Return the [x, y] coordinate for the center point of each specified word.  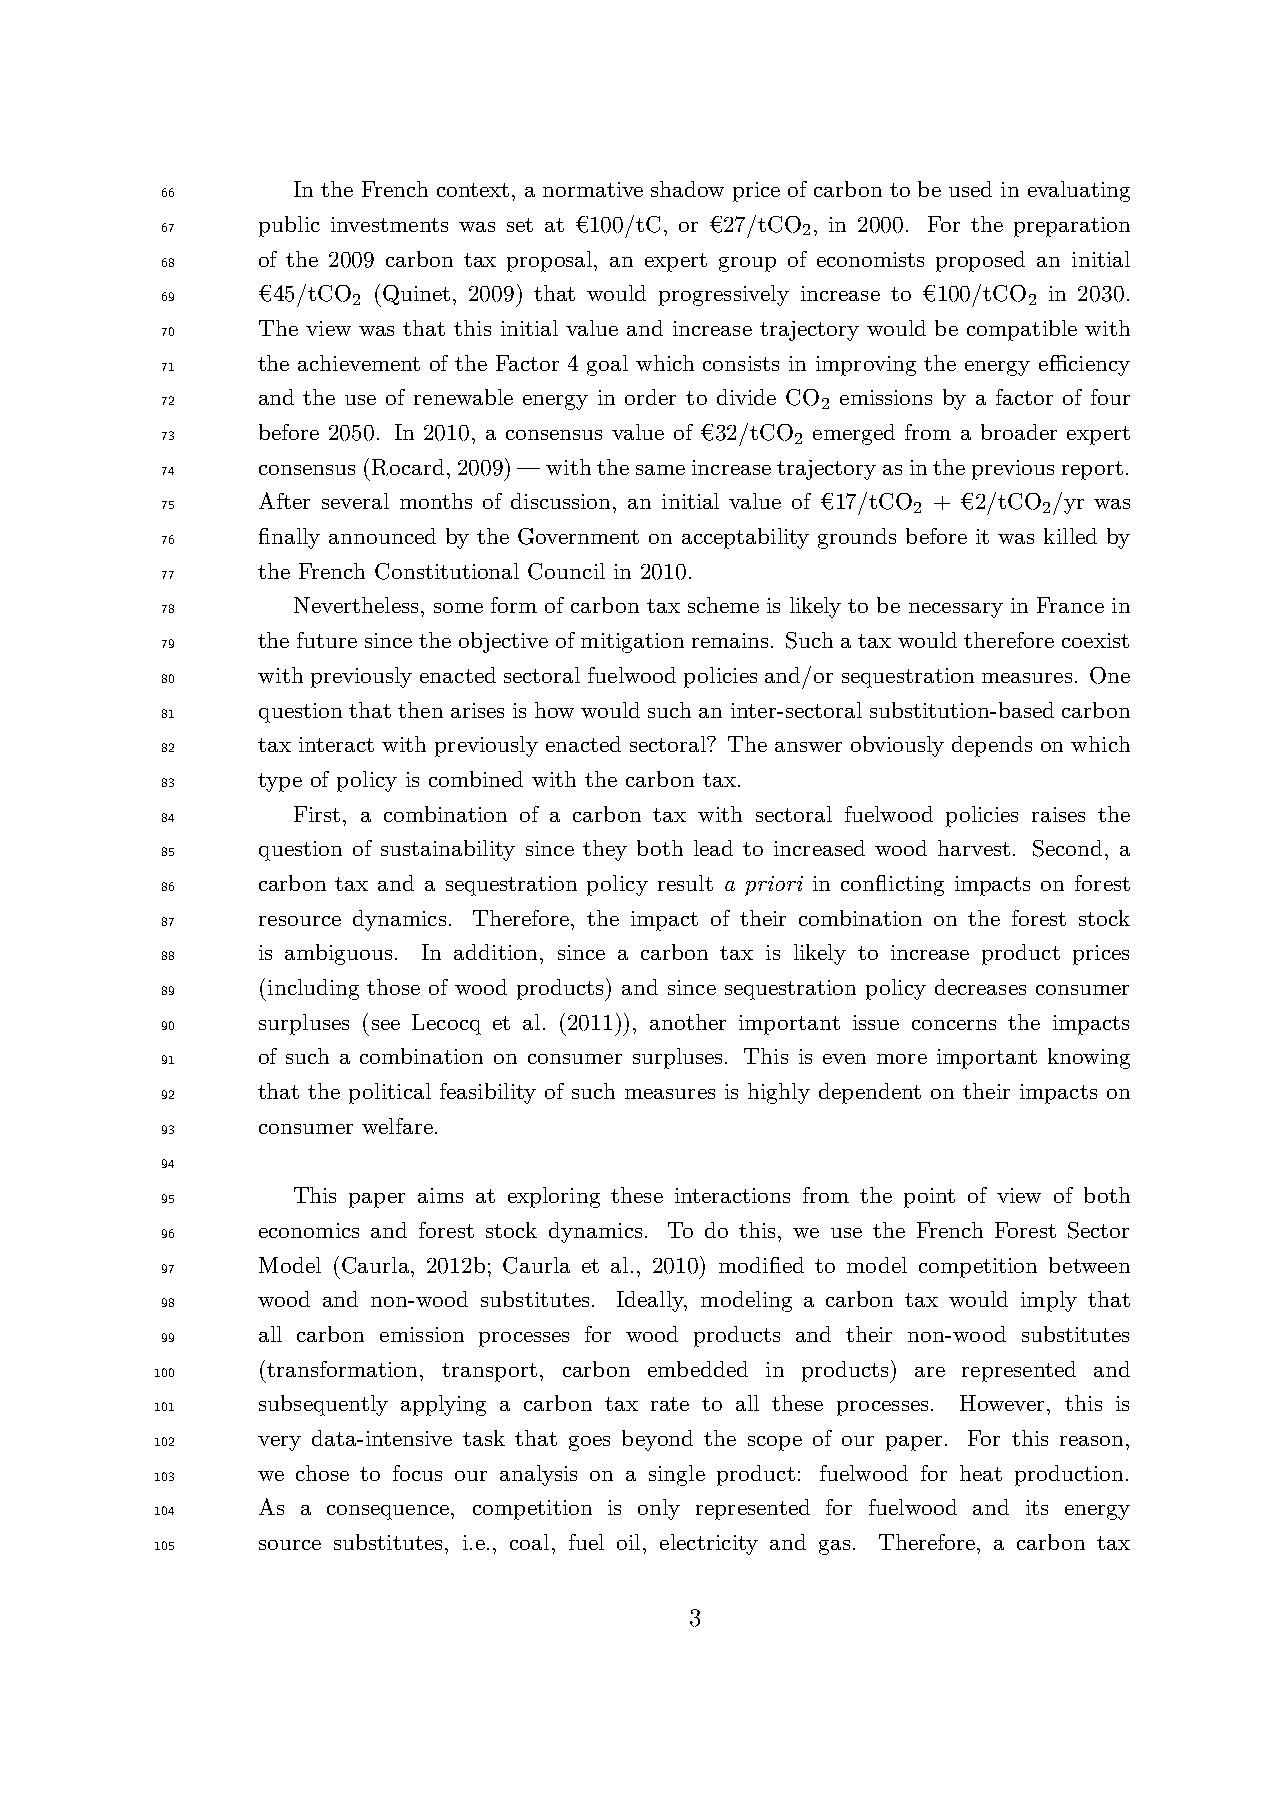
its [1037, 1507]
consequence [388, 1512]
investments [389, 224]
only [659, 1509]
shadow [687, 189]
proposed [980, 261]
